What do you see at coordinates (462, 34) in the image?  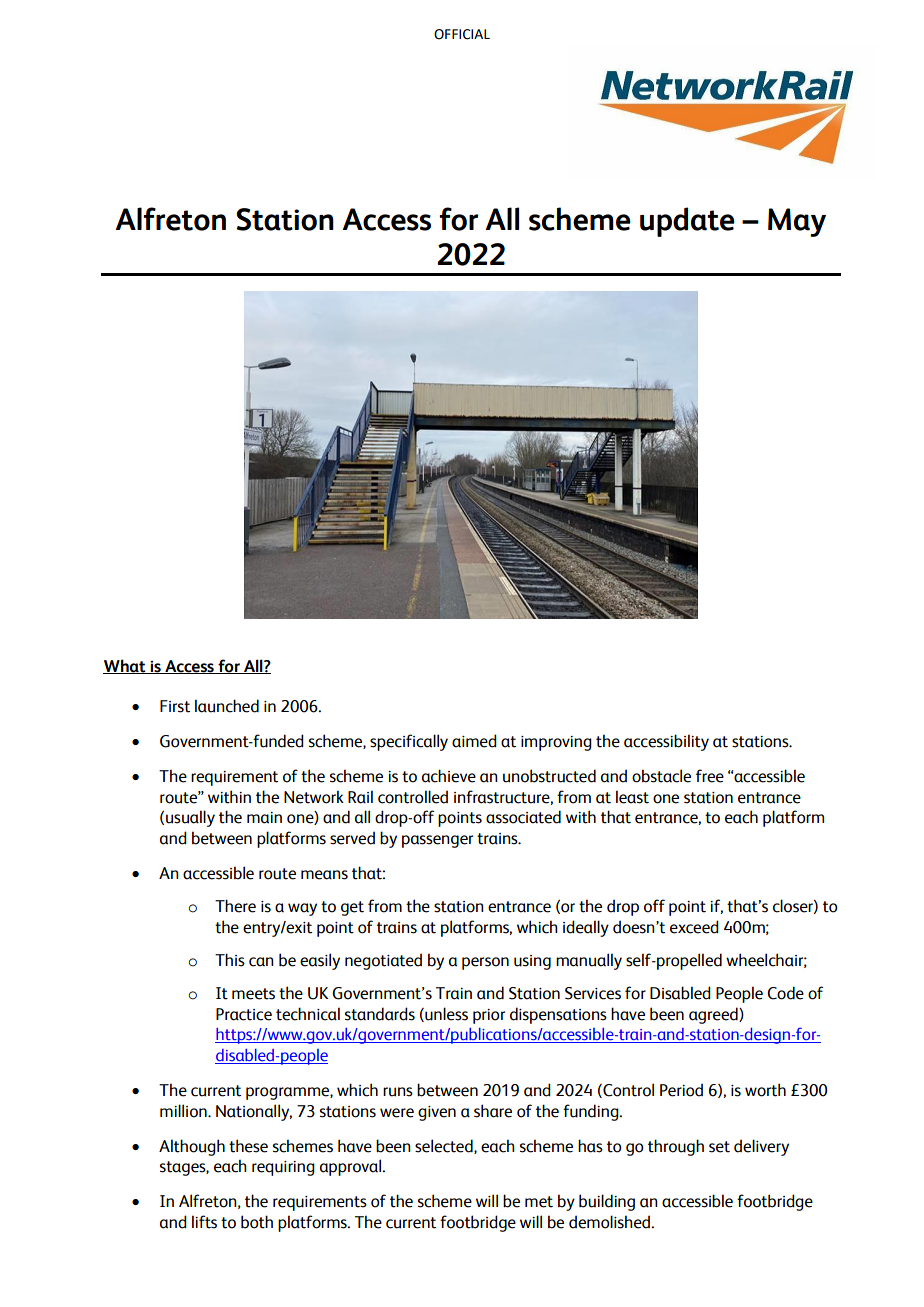 I see `OFFICIAL` at bounding box center [462, 34].
